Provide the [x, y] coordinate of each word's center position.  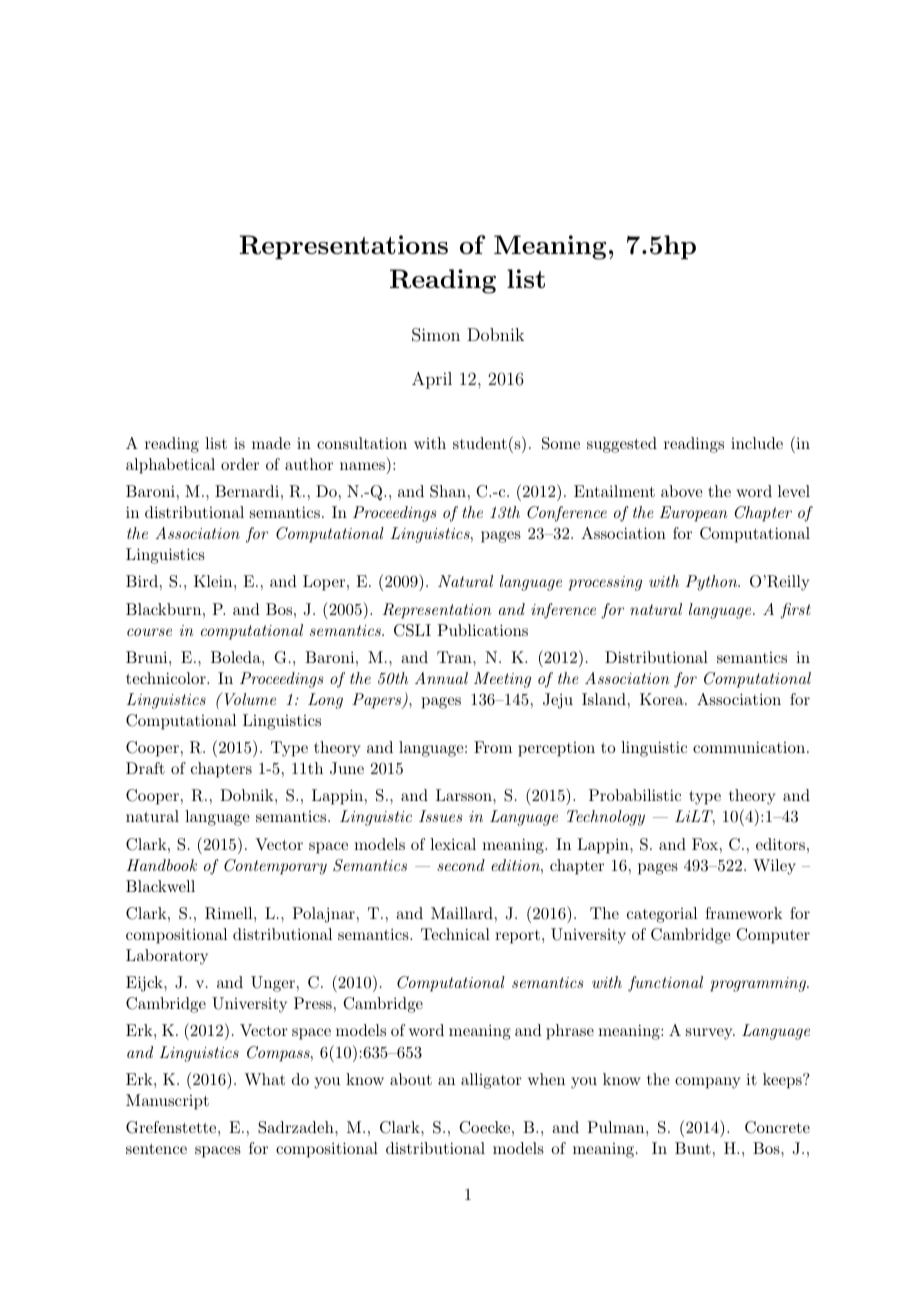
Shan [448, 491]
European [693, 514]
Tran [455, 657]
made [271, 443]
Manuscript [167, 1102]
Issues [440, 816]
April [432, 380]
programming [759, 984]
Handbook [162, 865]
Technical [455, 934]
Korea [663, 699]
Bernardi [247, 491]
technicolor [167, 678]
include [757, 443]
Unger [273, 984]
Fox [705, 844]
